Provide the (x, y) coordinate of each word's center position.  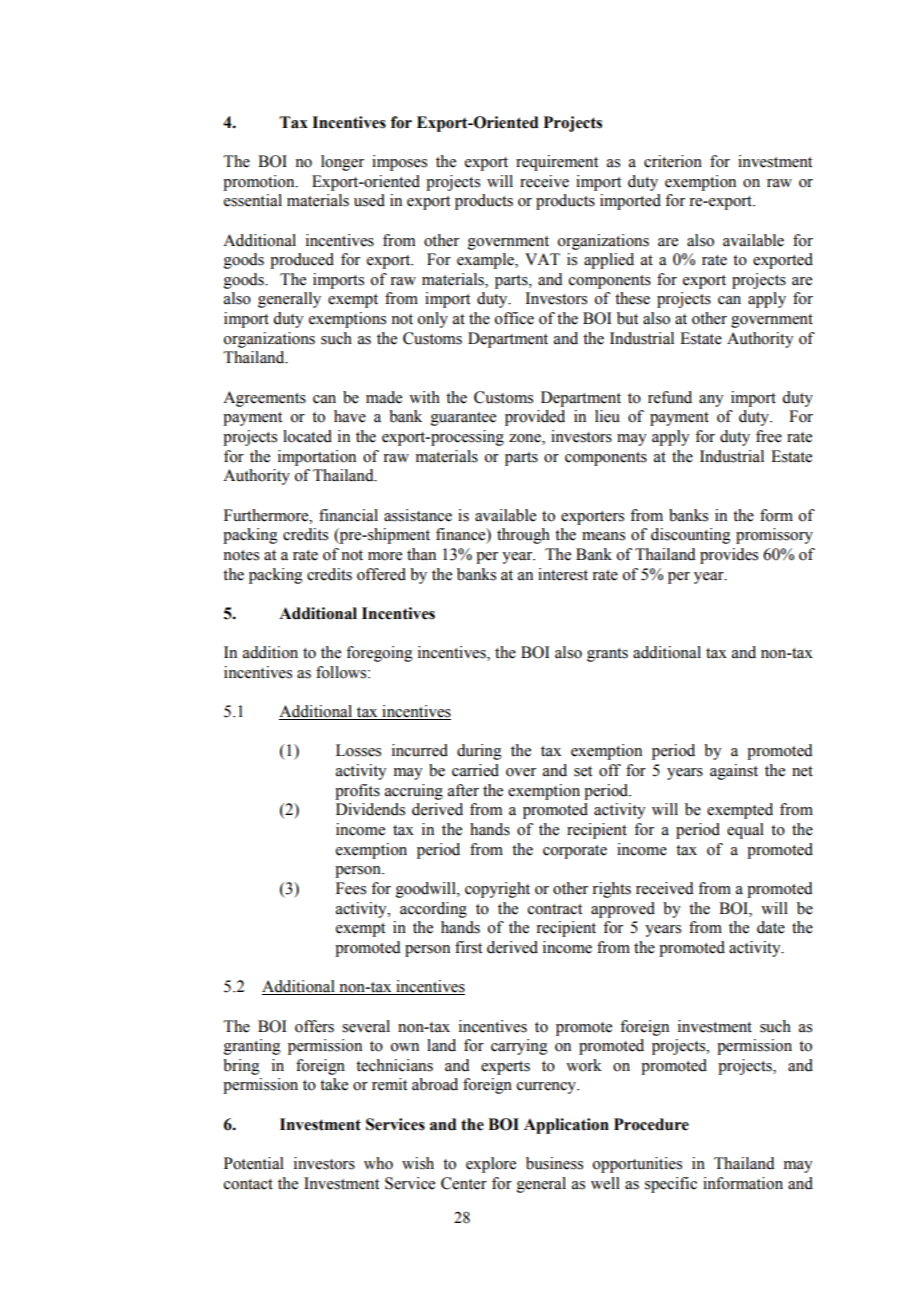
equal (745, 831)
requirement (557, 163)
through (523, 536)
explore (491, 1165)
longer (342, 163)
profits (357, 792)
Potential (254, 1163)
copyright (497, 890)
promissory (774, 536)
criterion (673, 161)
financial (348, 515)
